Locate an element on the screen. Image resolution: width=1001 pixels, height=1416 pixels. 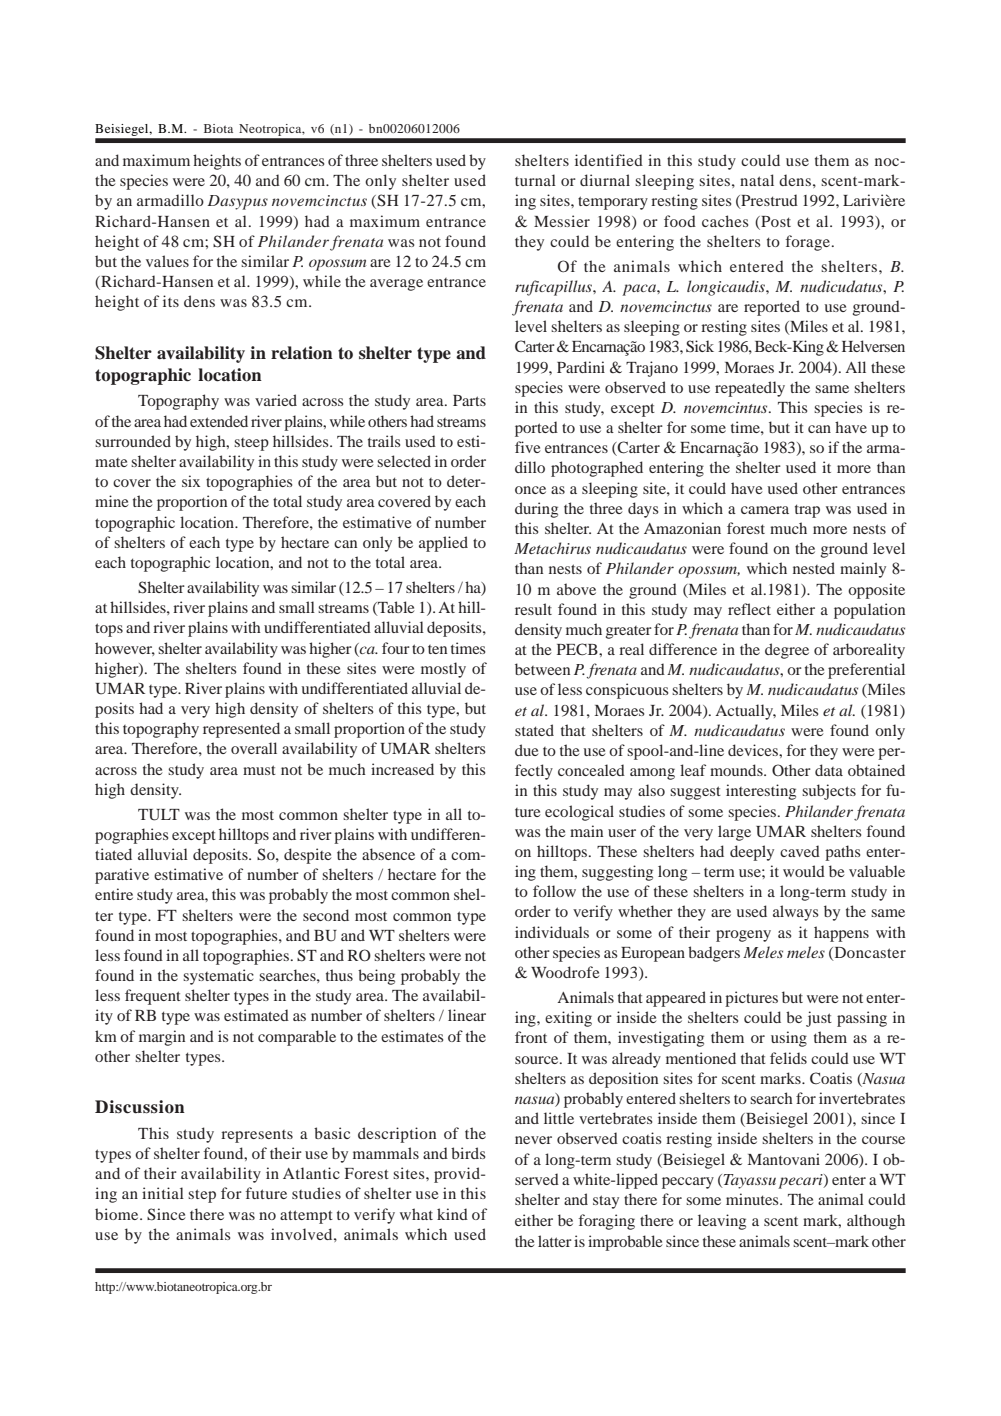
Messier is located at coordinates (562, 221).
